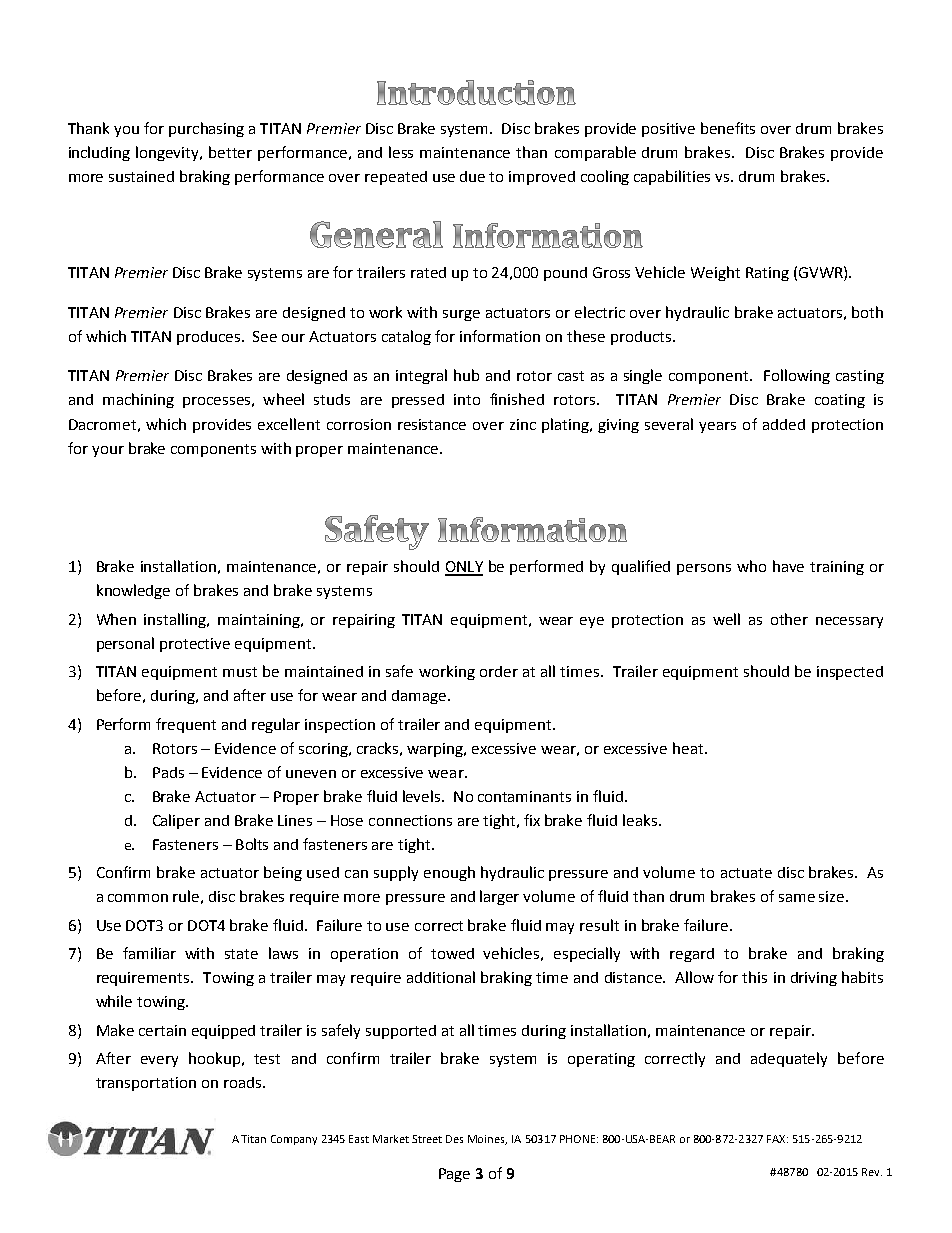  I want to click on larger, so click(499, 897).
